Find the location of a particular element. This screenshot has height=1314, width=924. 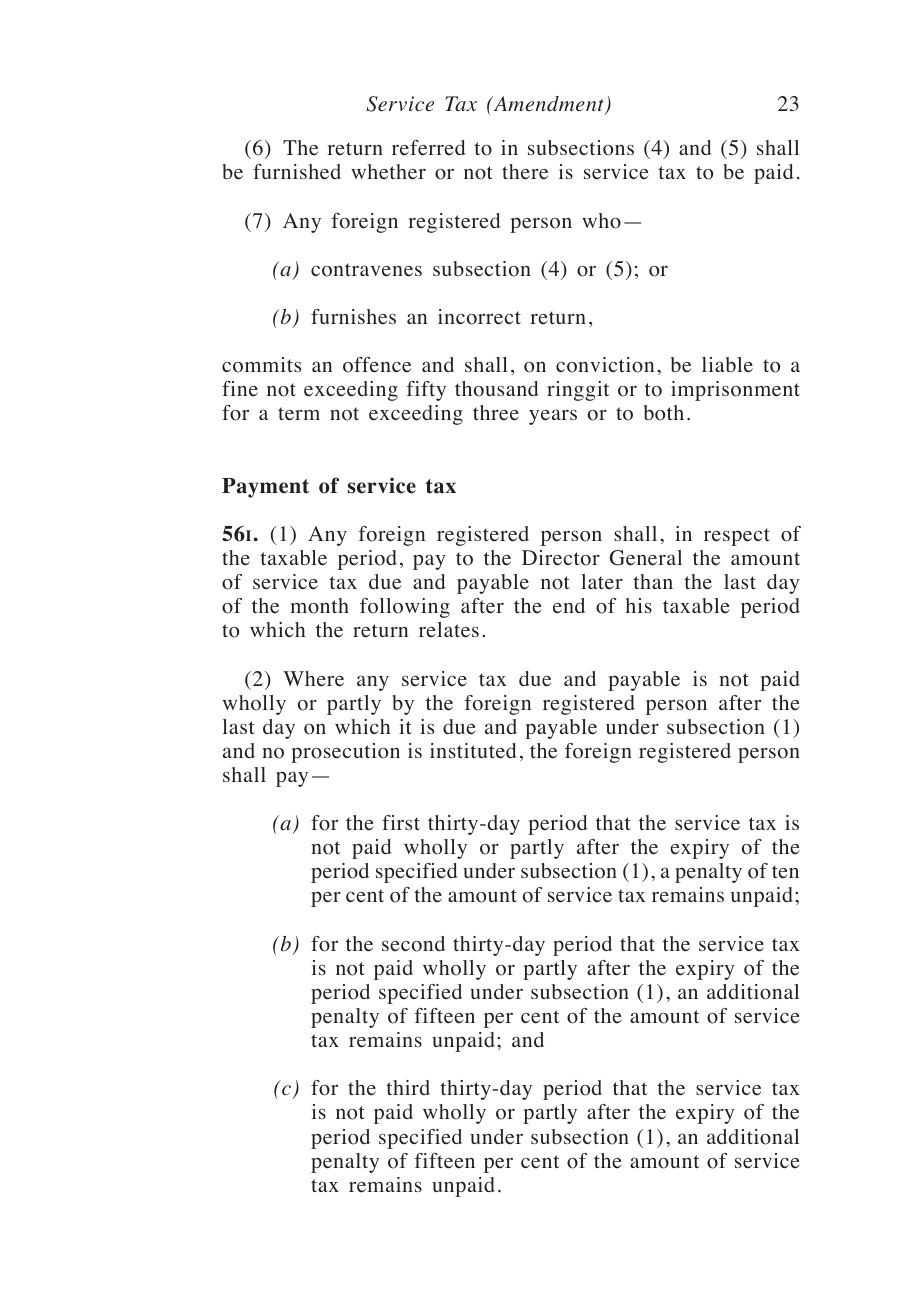

three is located at coordinates (496, 413).
